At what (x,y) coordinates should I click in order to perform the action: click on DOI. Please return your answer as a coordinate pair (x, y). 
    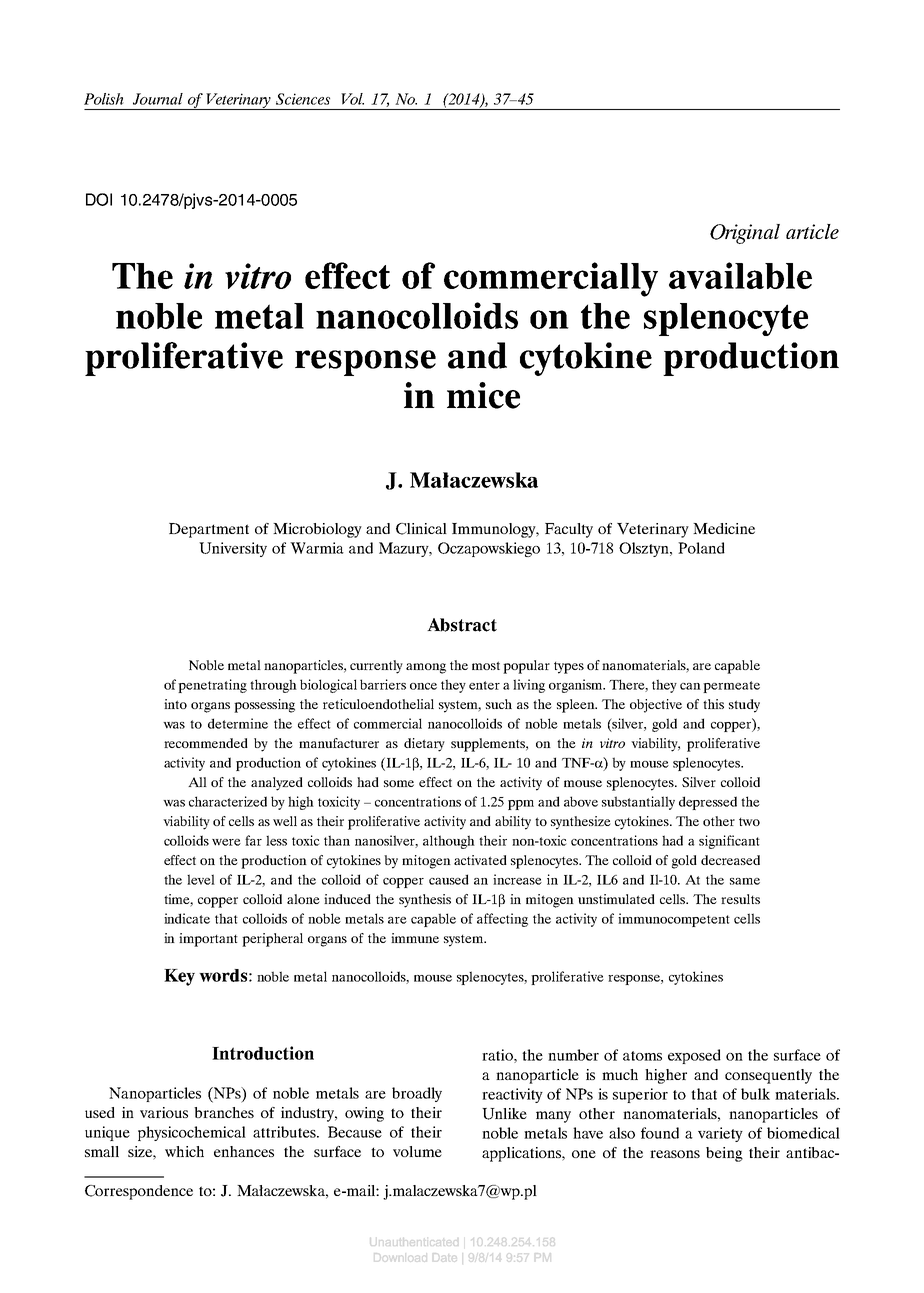
    Looking at the image, I should click on (99, 199).
